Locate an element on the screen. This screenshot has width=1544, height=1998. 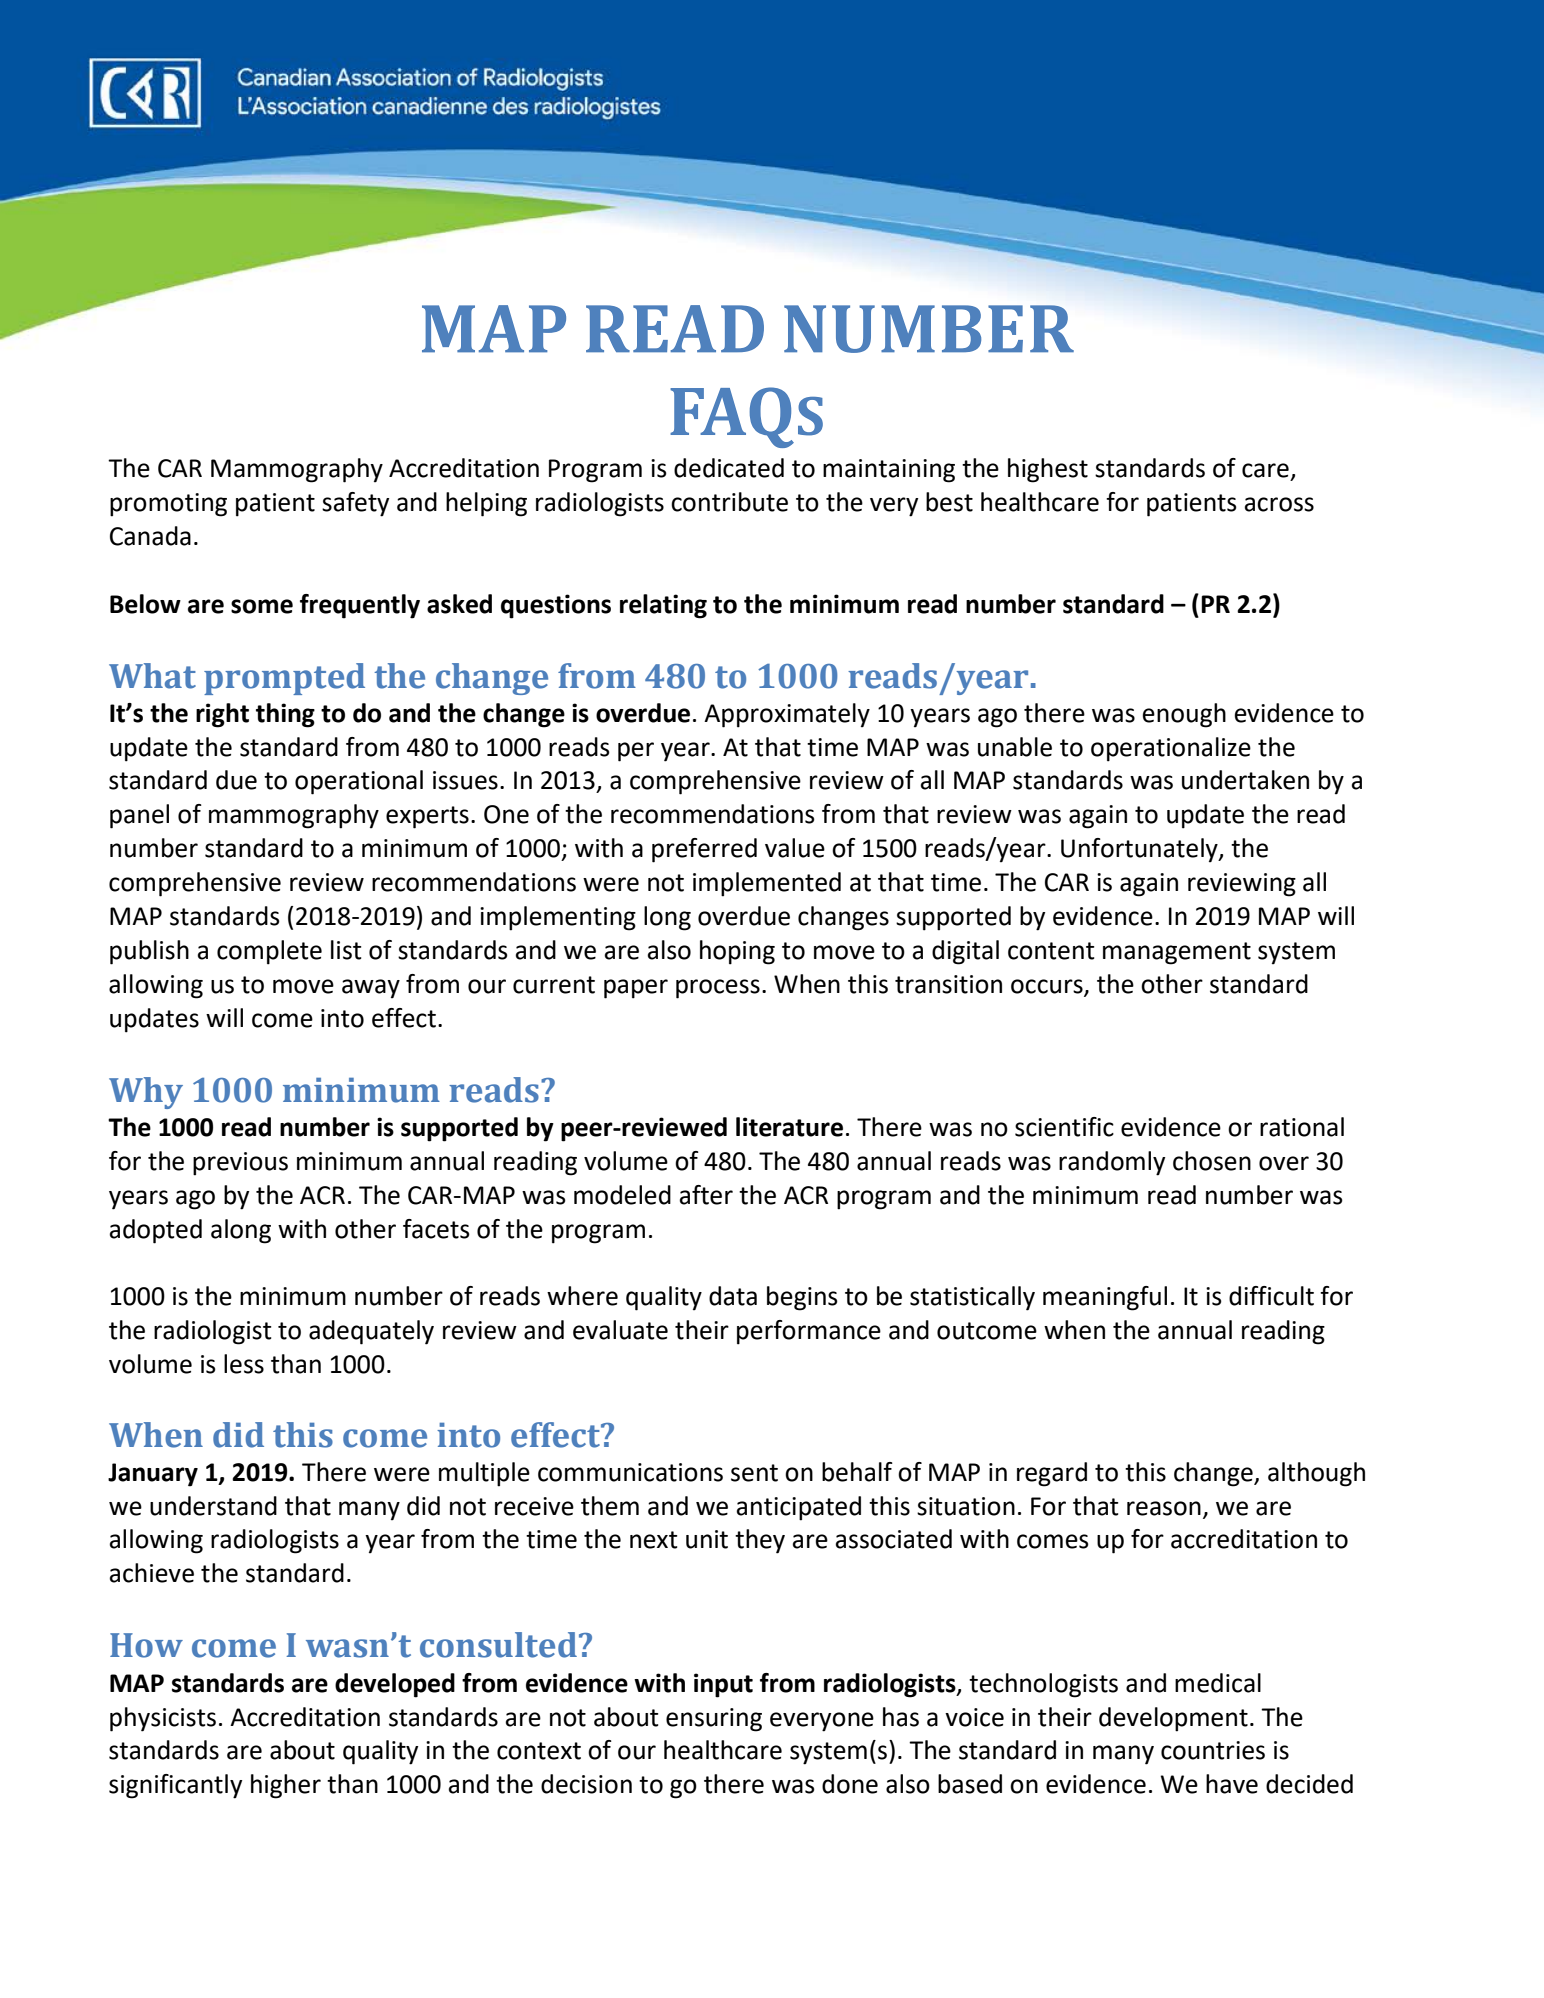
contribute is located at coordinates (729, 502).
